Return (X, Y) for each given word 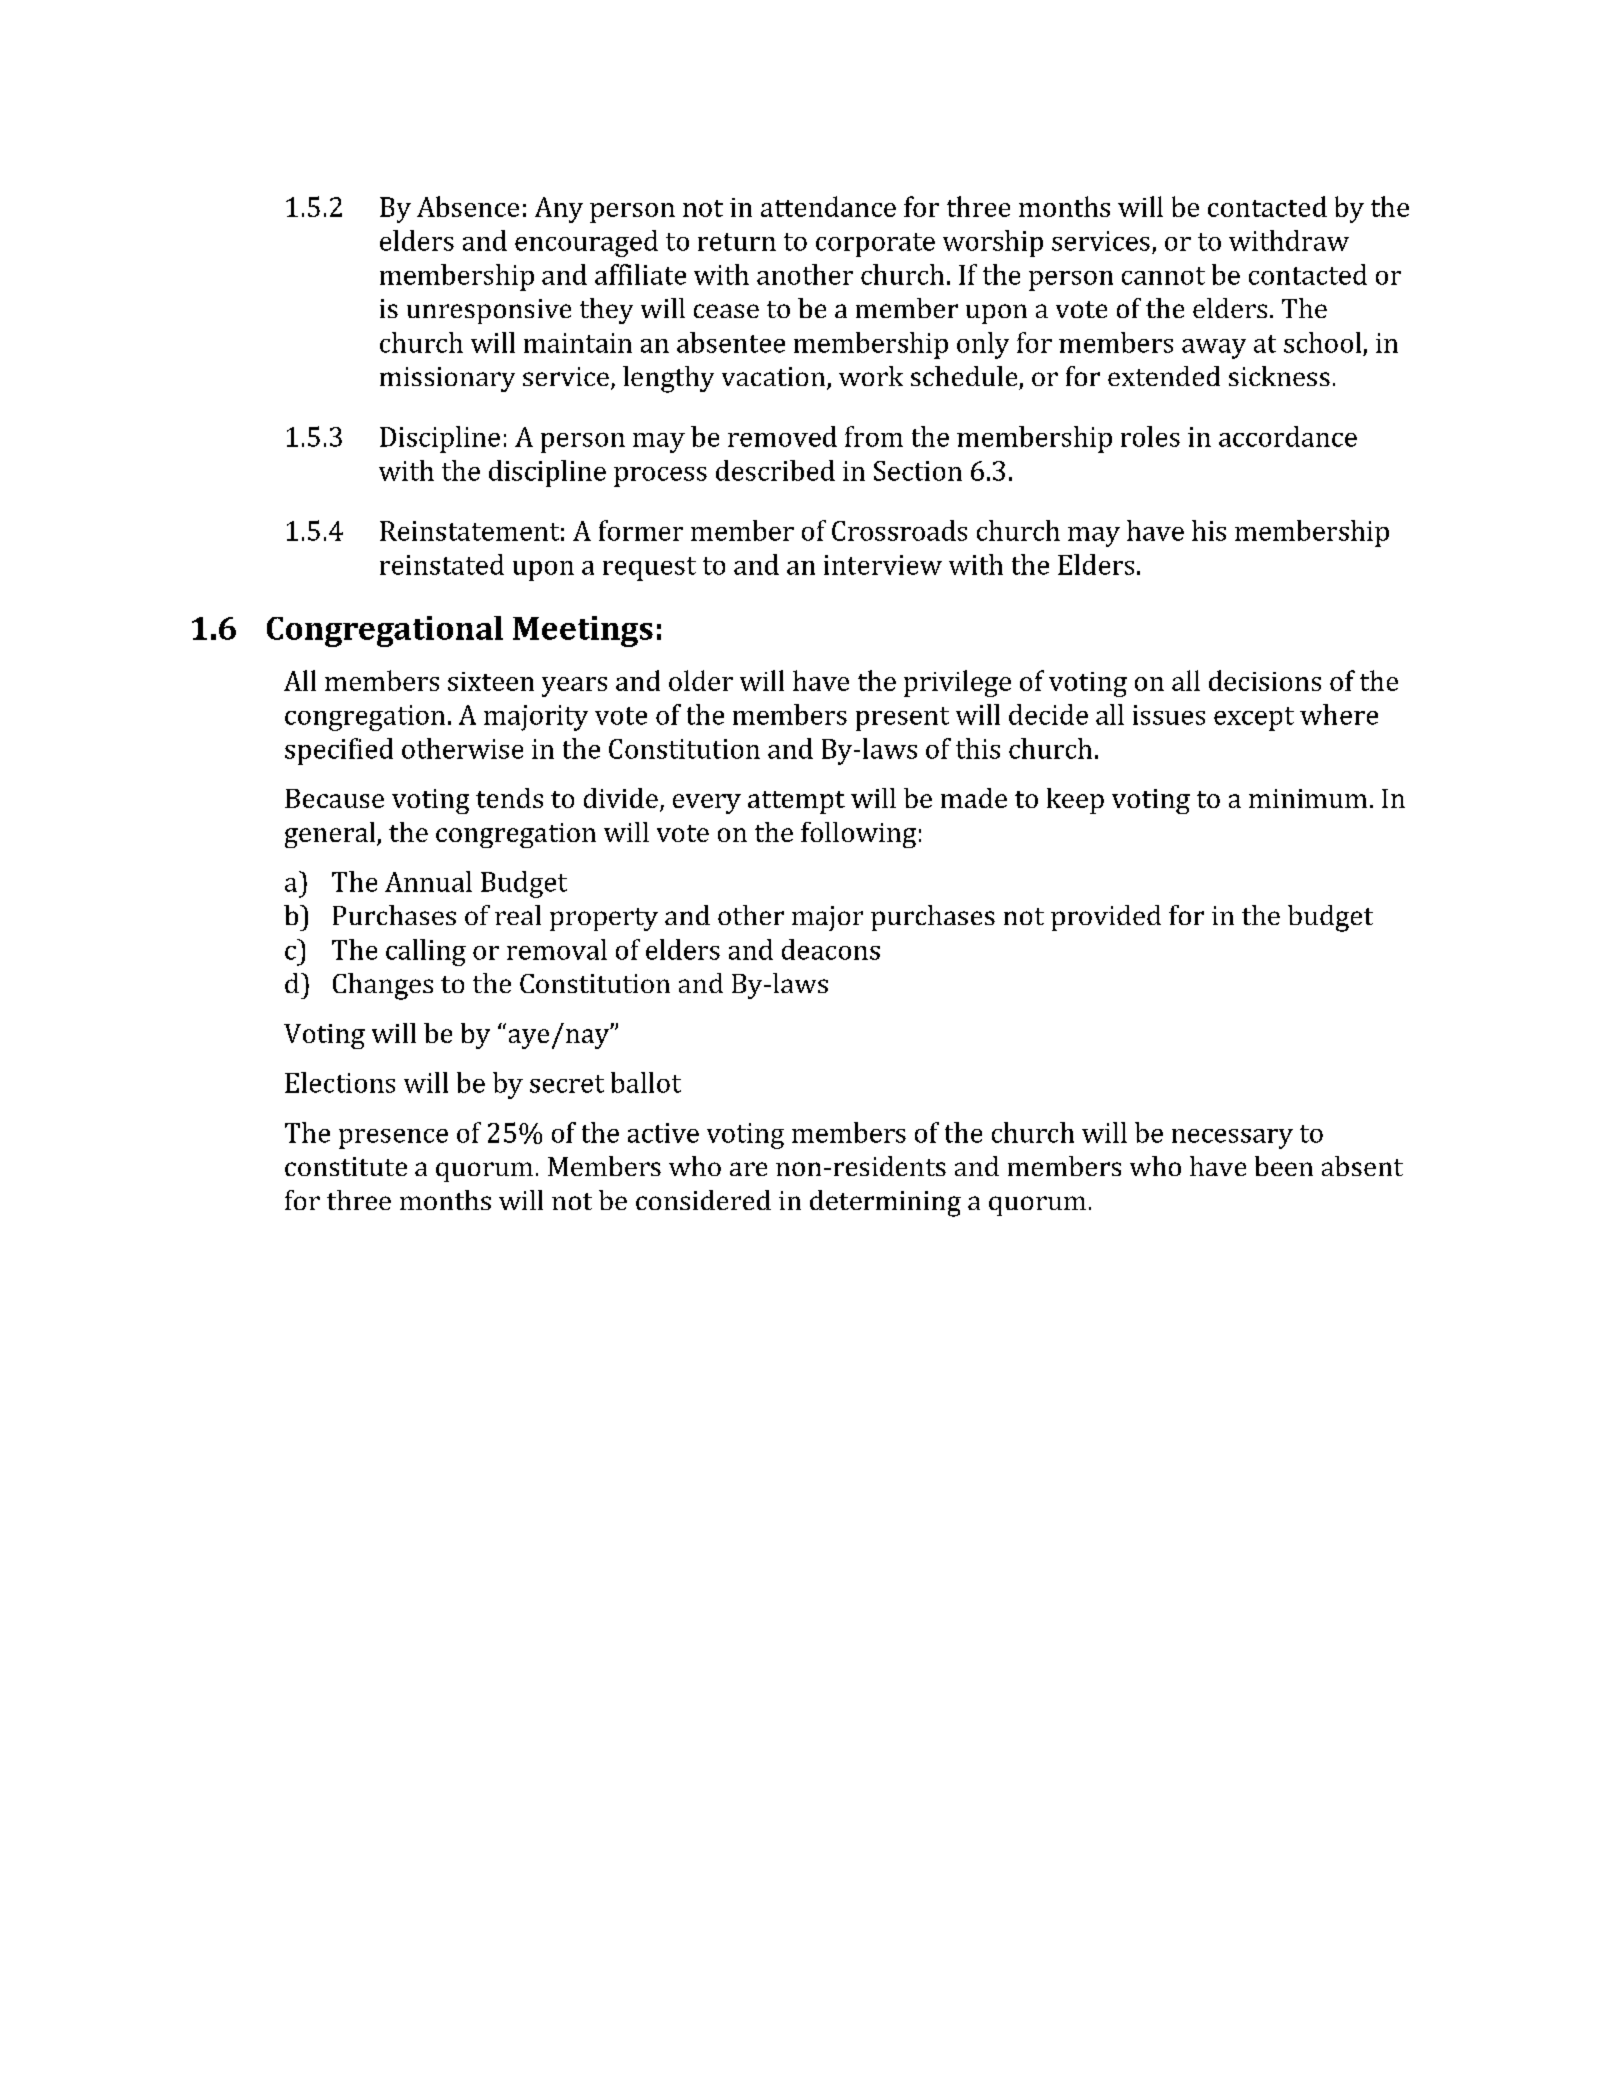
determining (885, 1203)
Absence (468, 206)
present (902, 719)
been (1284, 1166)
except (1254, 719)
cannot (1163, 276)
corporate (875, 245)
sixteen (491, 681)
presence (393, 1139)
